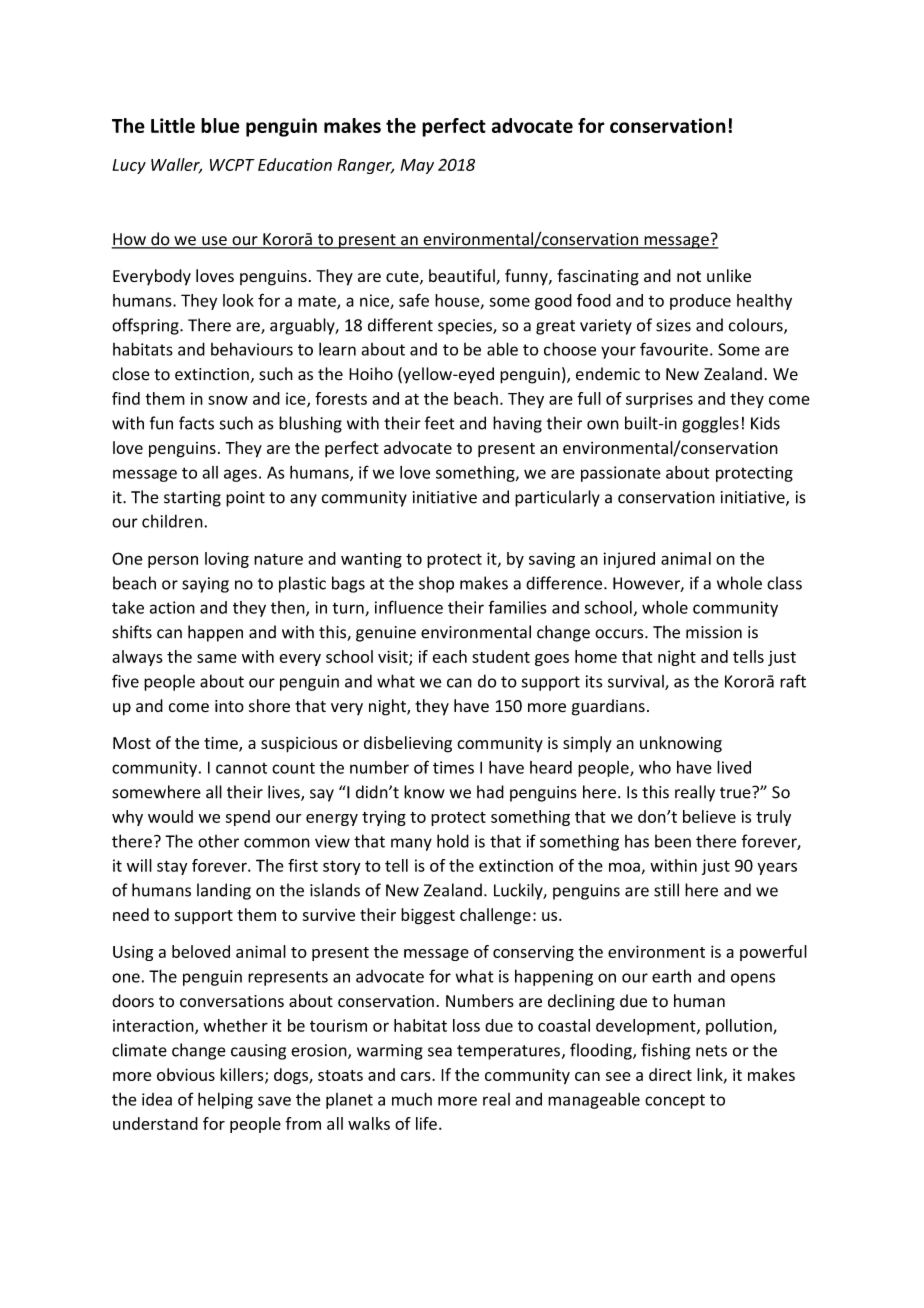 This image has width=924, height=1308. What do you see at coordinates (440, 423) in the image?
I see `feet` at bounding box center [440, 423].
